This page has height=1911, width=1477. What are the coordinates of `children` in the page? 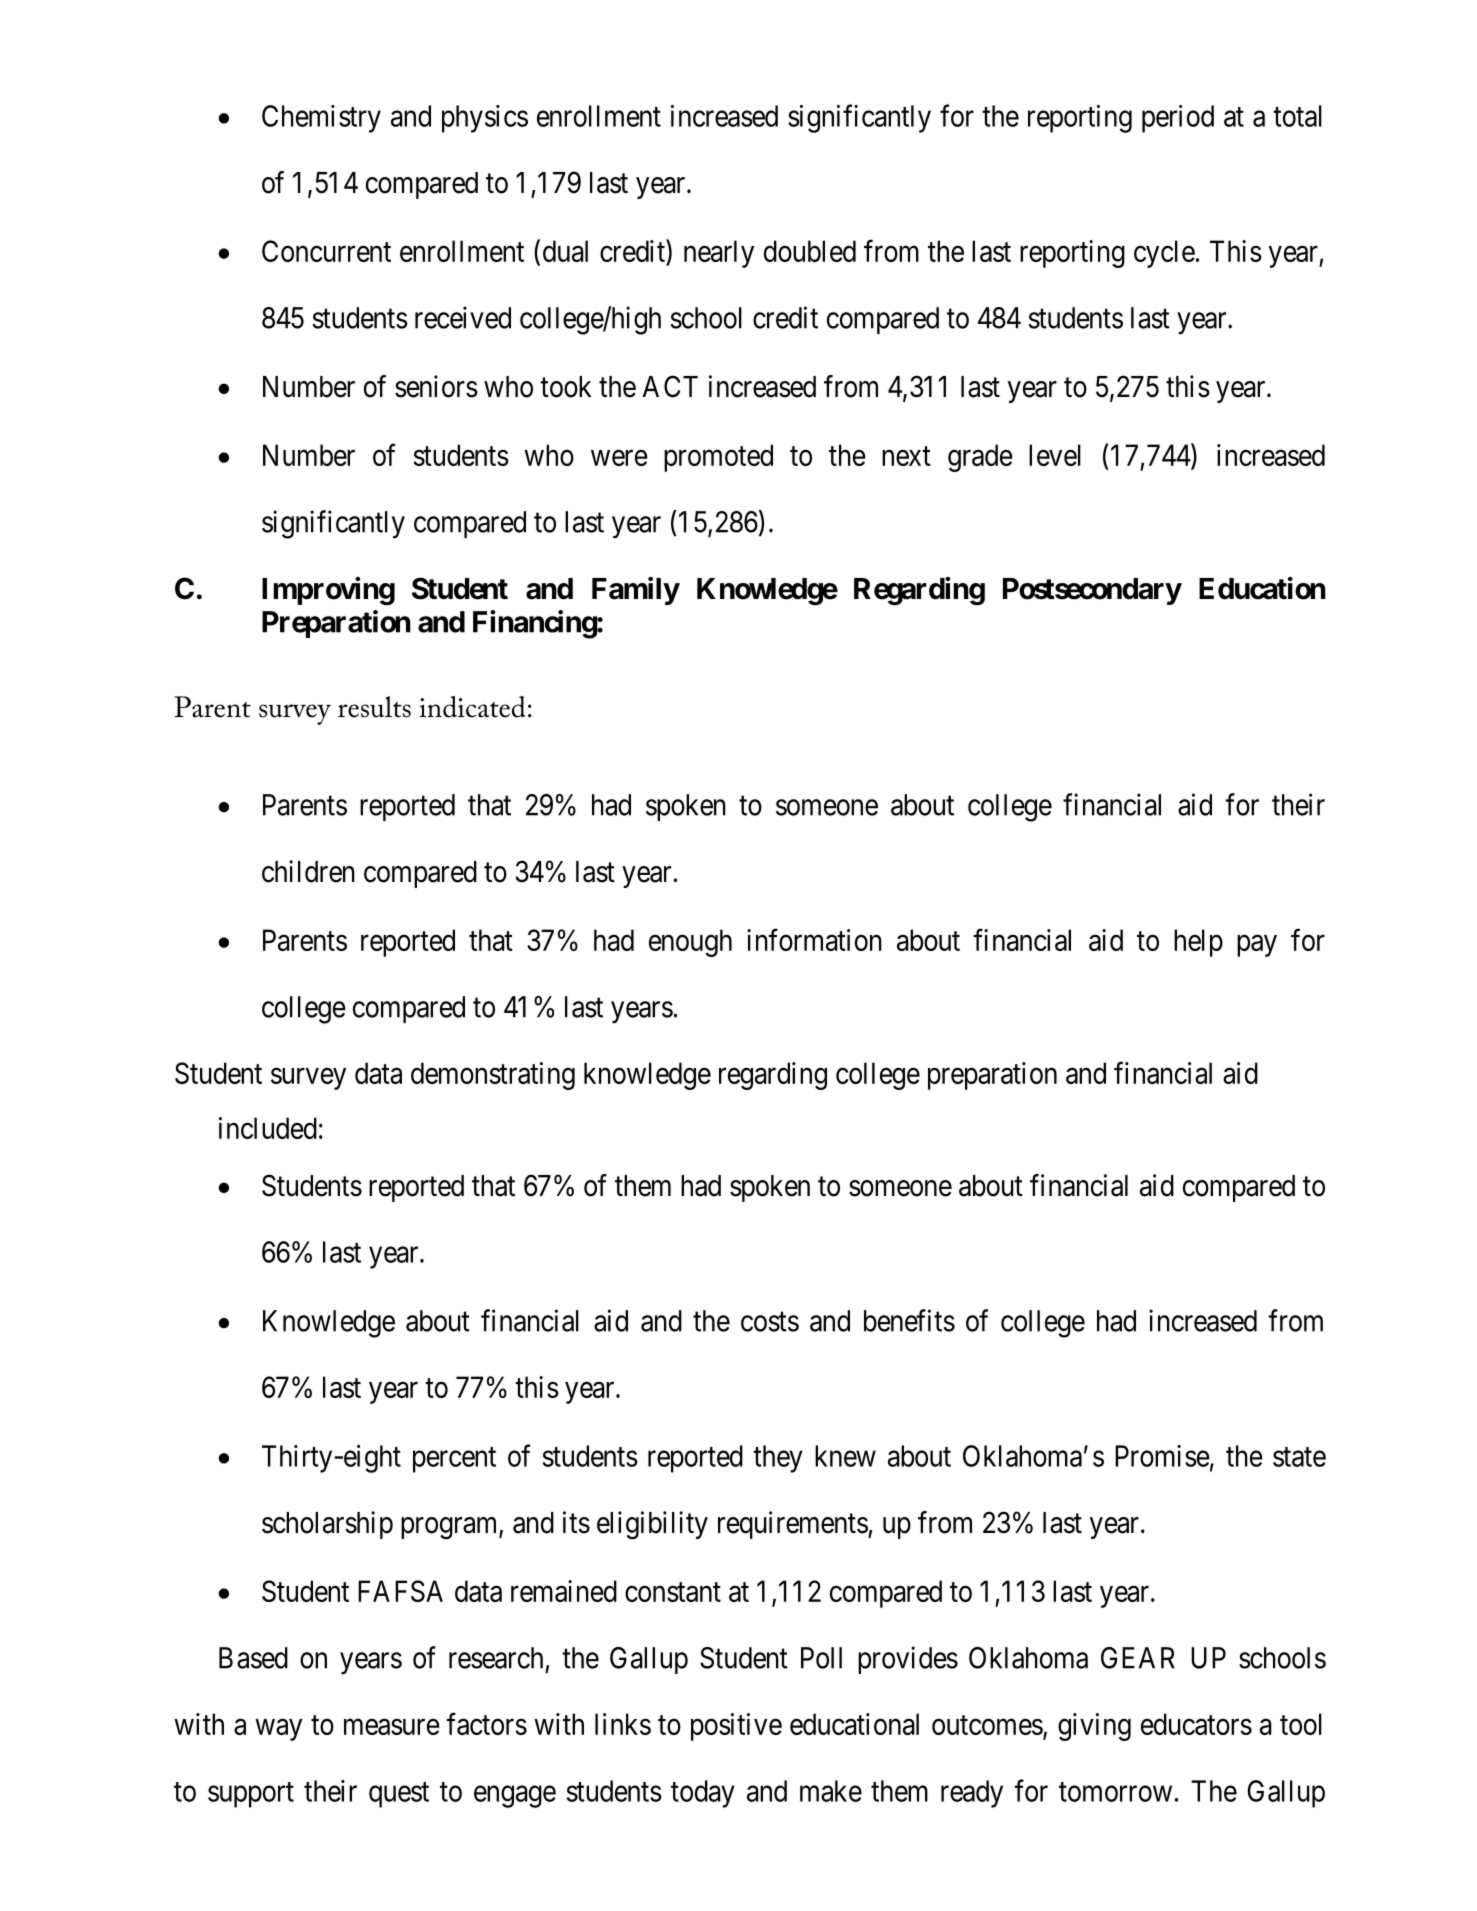 It's located at (308, 871).
